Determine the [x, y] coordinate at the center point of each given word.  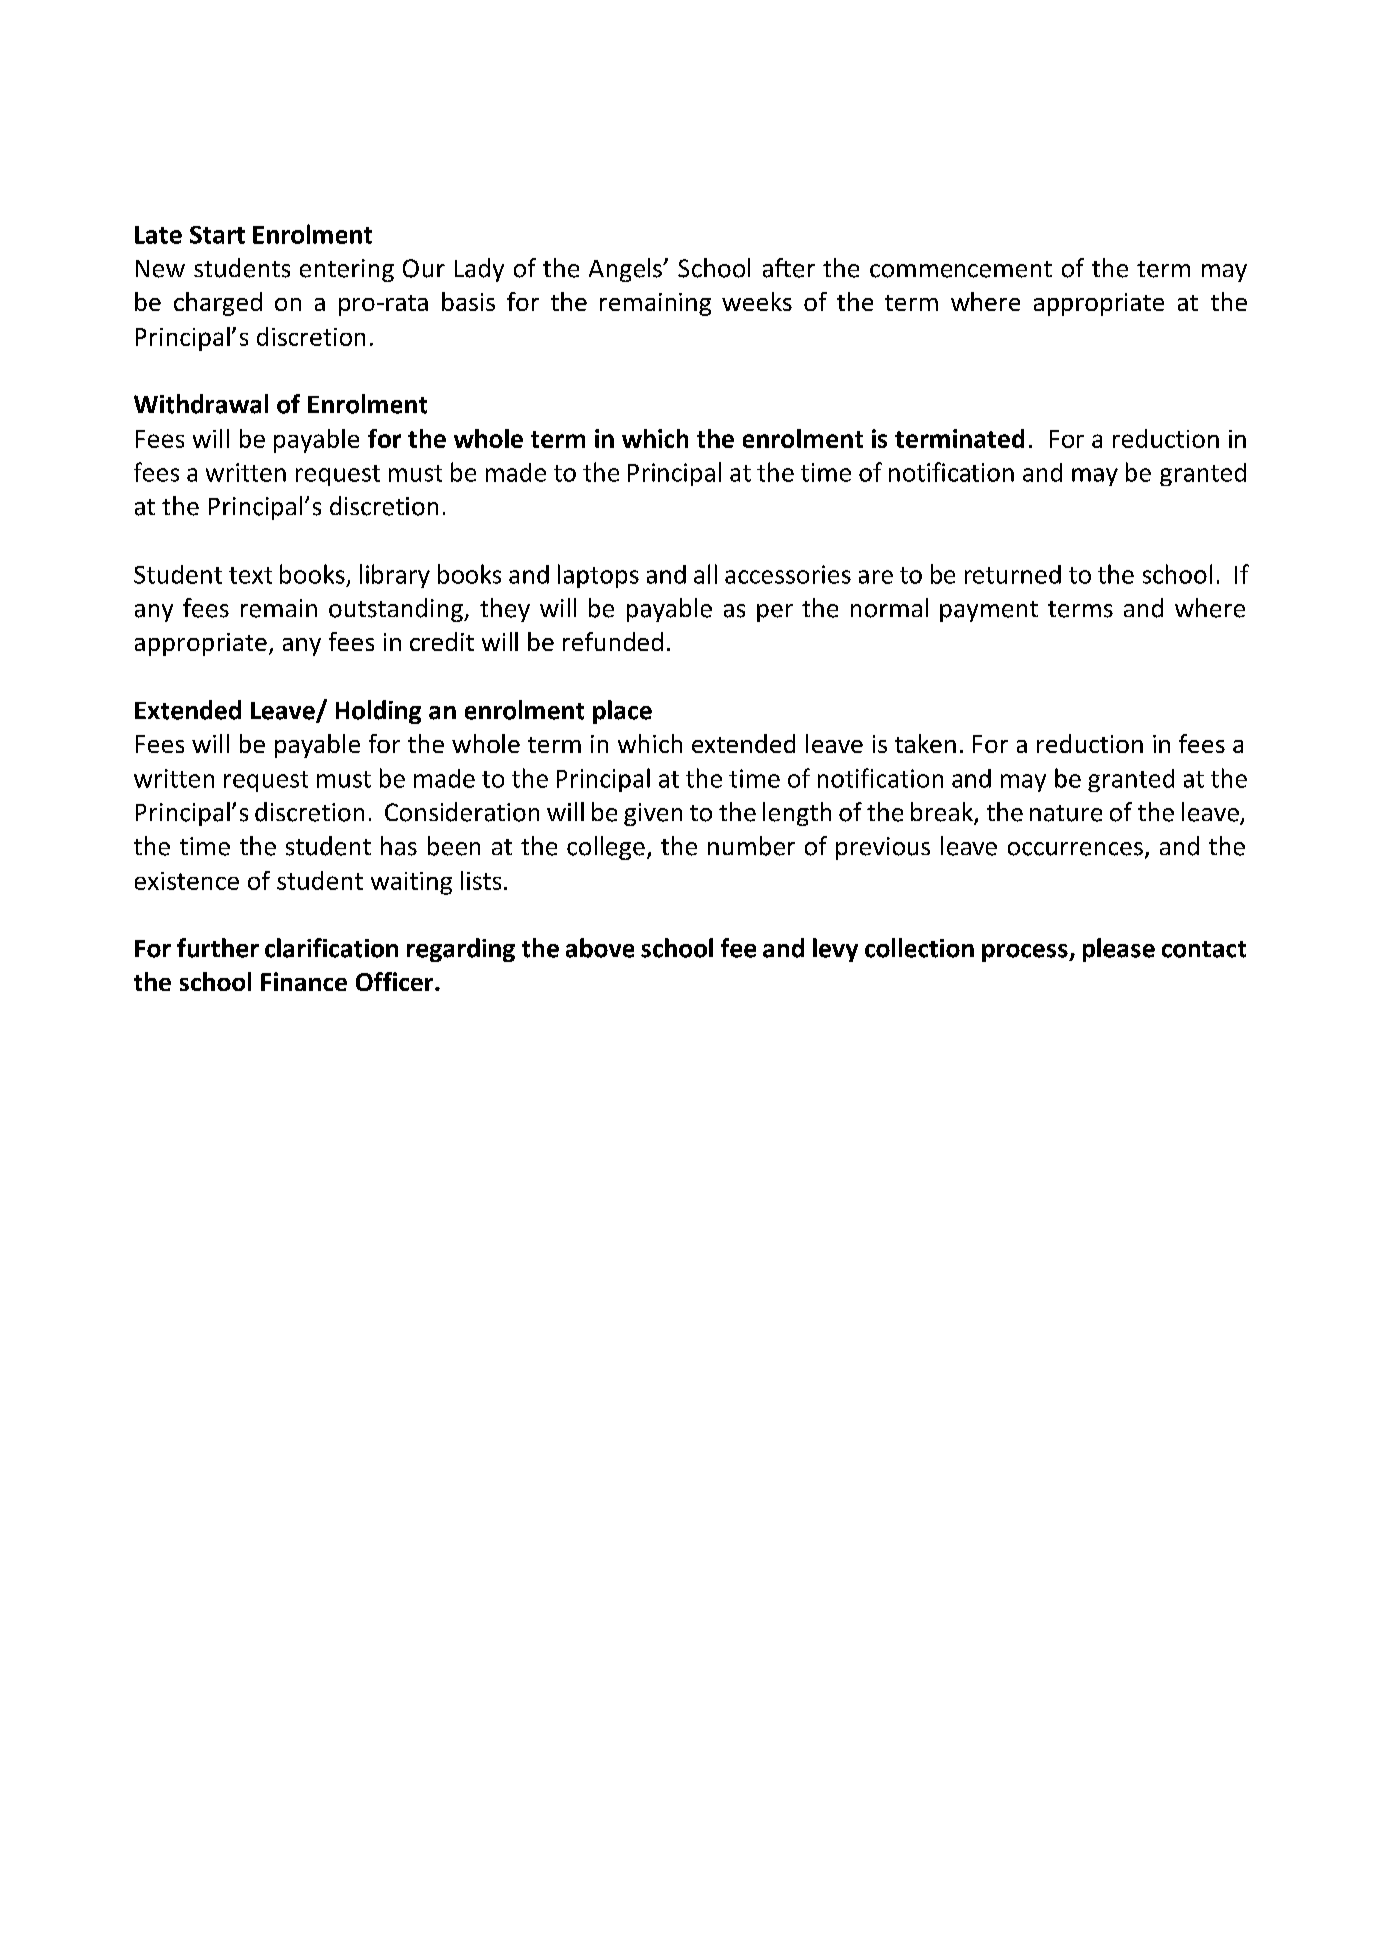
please [1119, 950]
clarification [331, 948]
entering [347, 270]
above [600, 948]
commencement [961, 269]
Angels [626, 270]
